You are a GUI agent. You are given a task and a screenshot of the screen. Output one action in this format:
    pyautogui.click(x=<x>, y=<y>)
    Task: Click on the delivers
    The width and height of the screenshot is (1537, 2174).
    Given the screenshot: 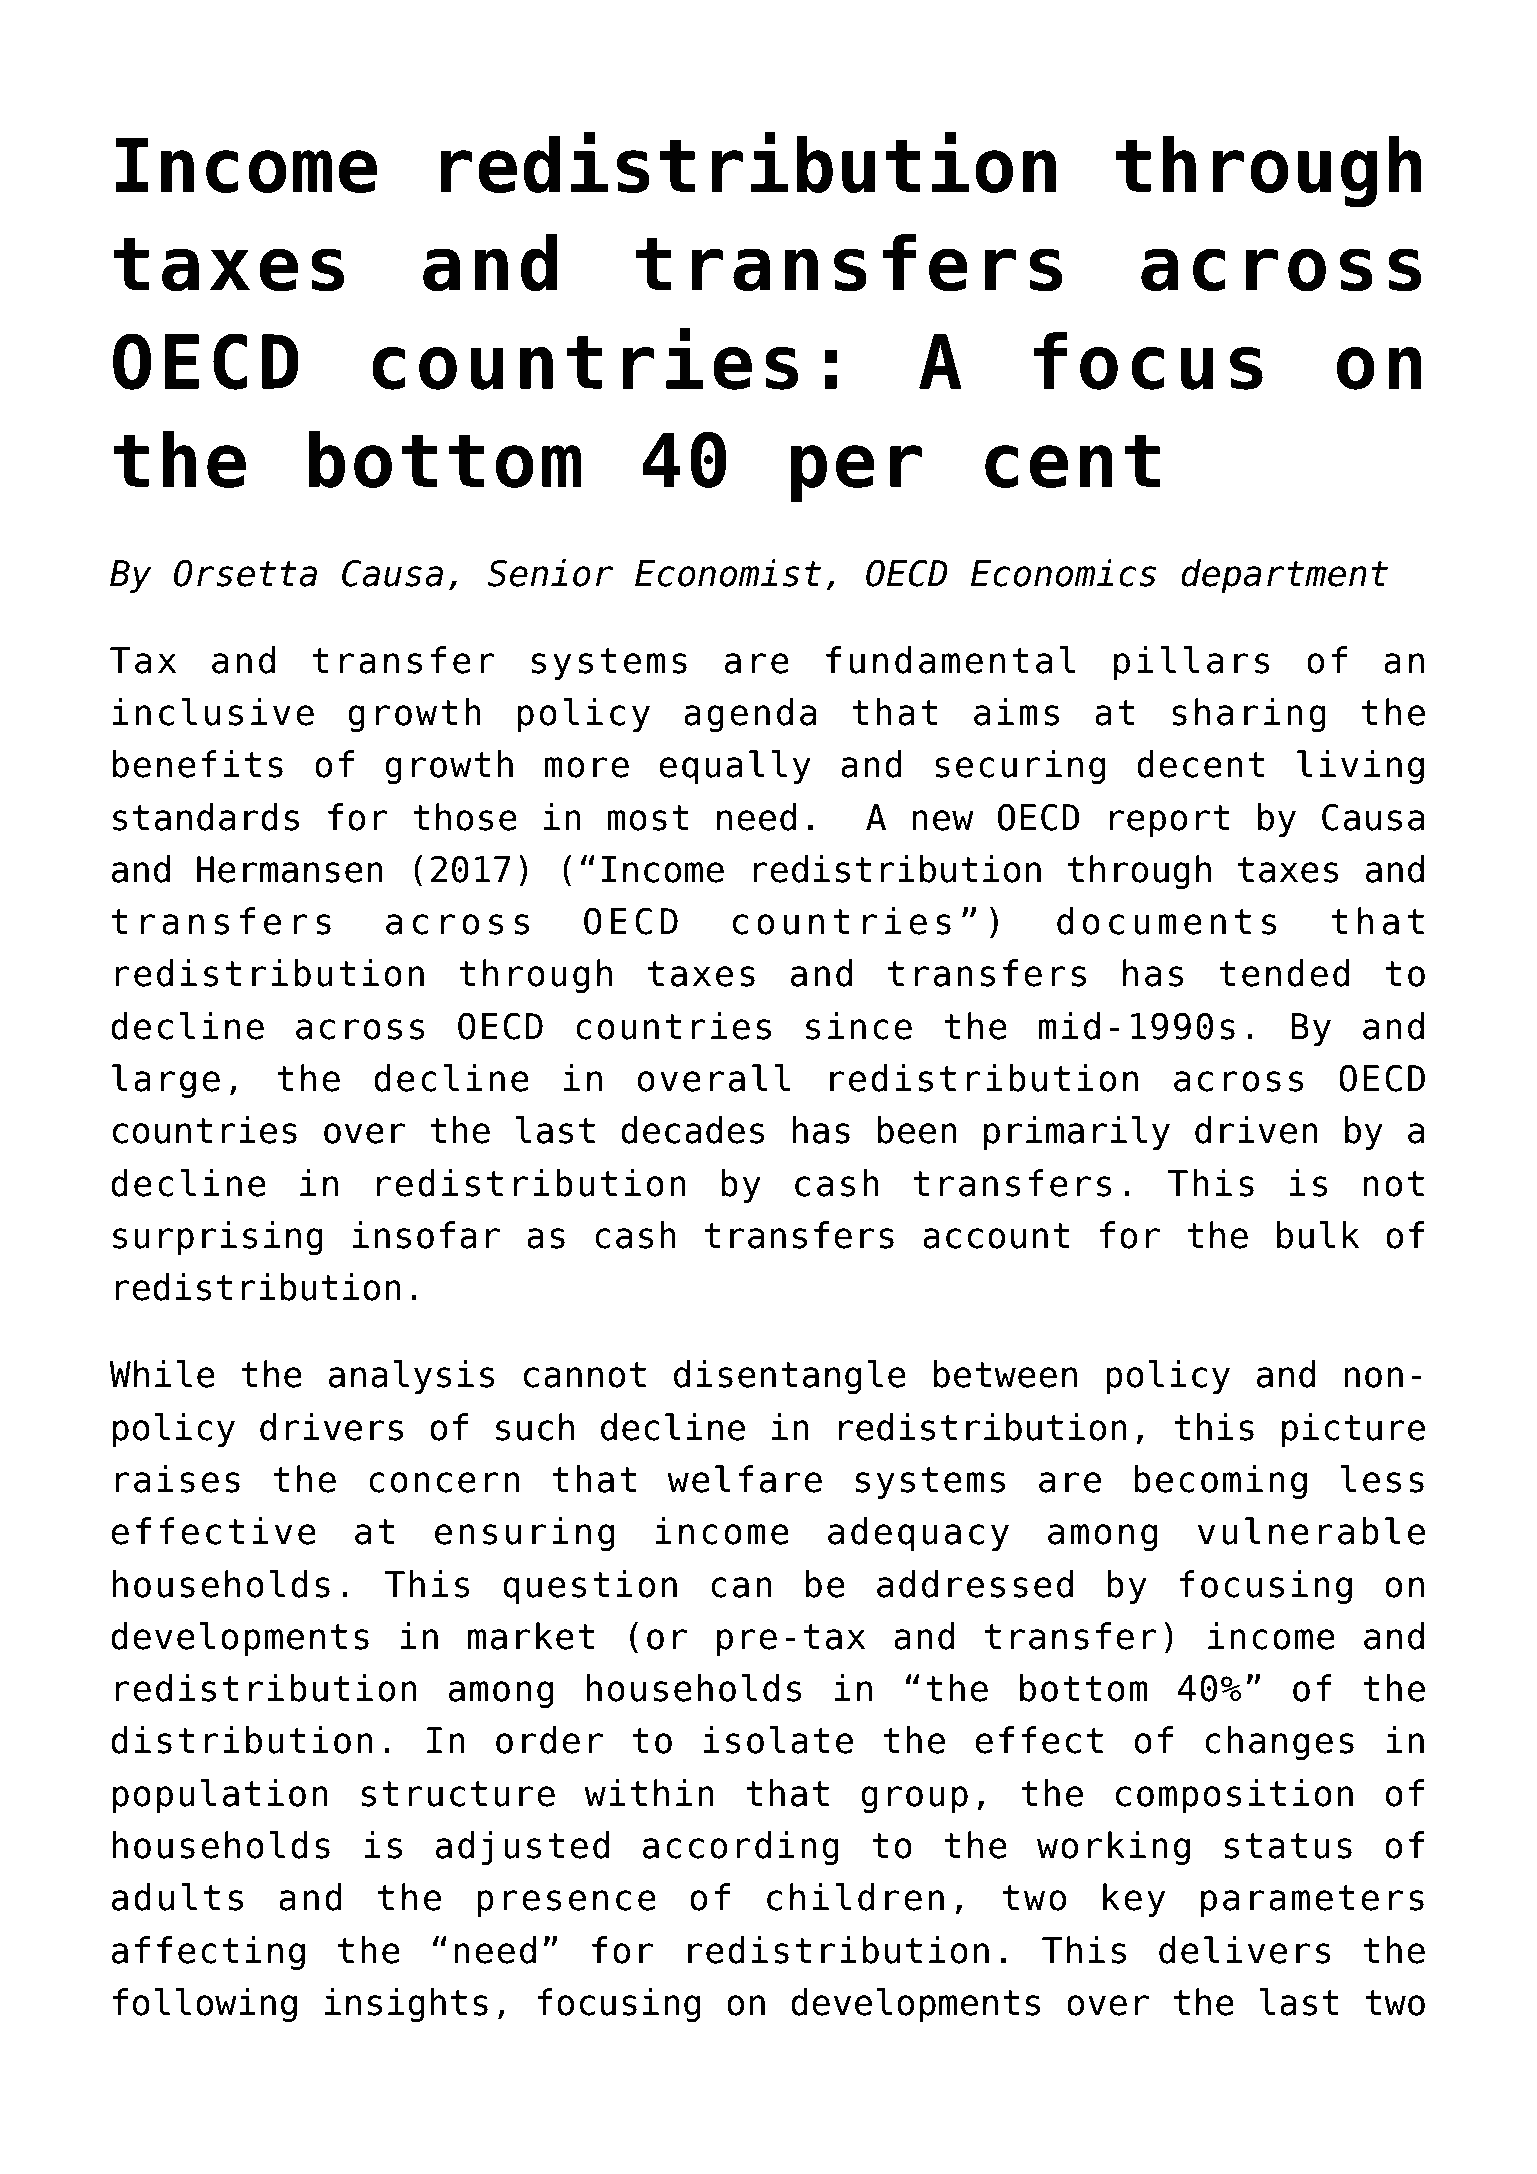 What is the action you would take?
    pyautogui.click(x=1245, y=1950)
